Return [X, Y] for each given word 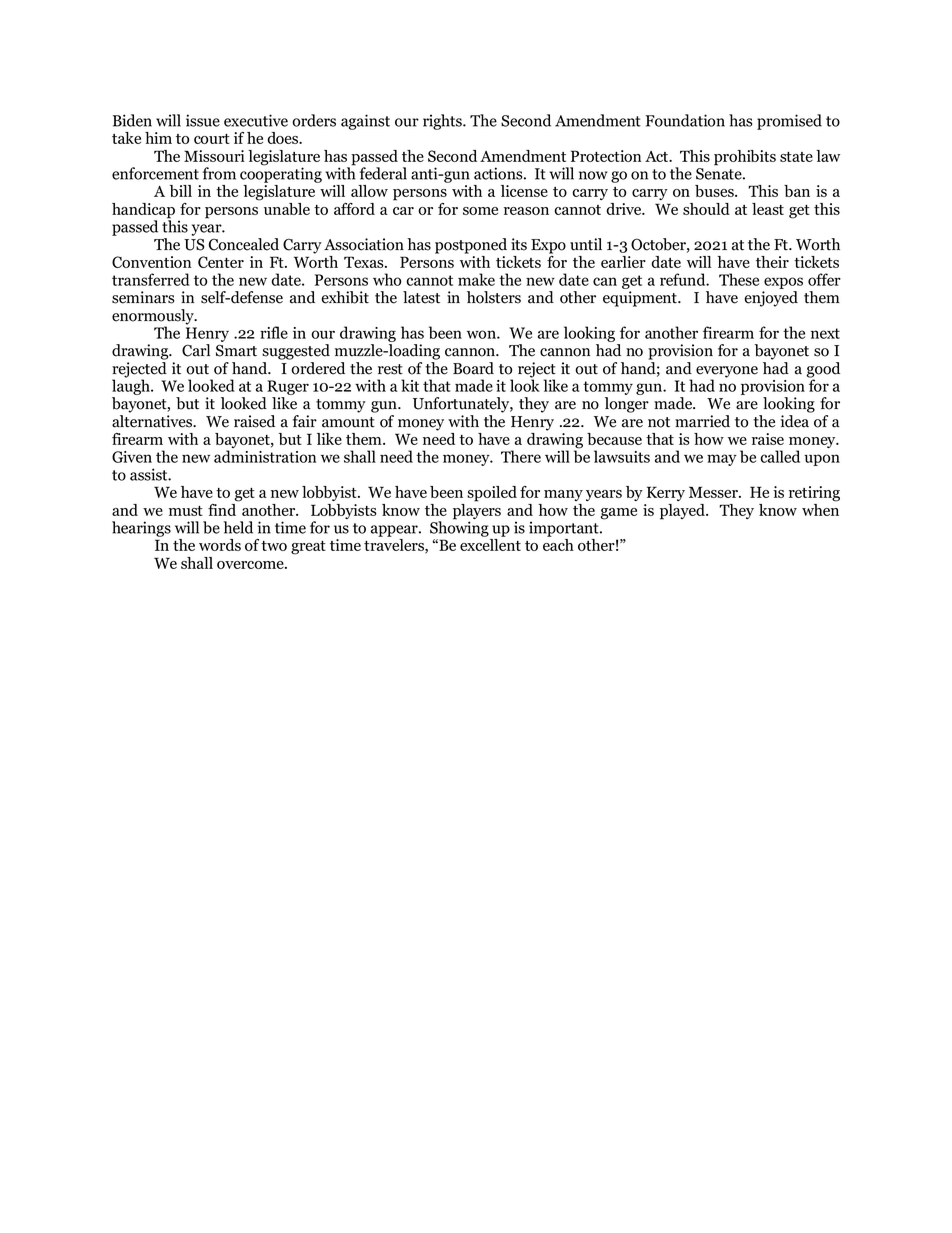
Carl [196, 350]
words [220, 545]
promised [789, 122]
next [825, 333]
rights [443, 122]
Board [473, 368]
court [212, 139]
